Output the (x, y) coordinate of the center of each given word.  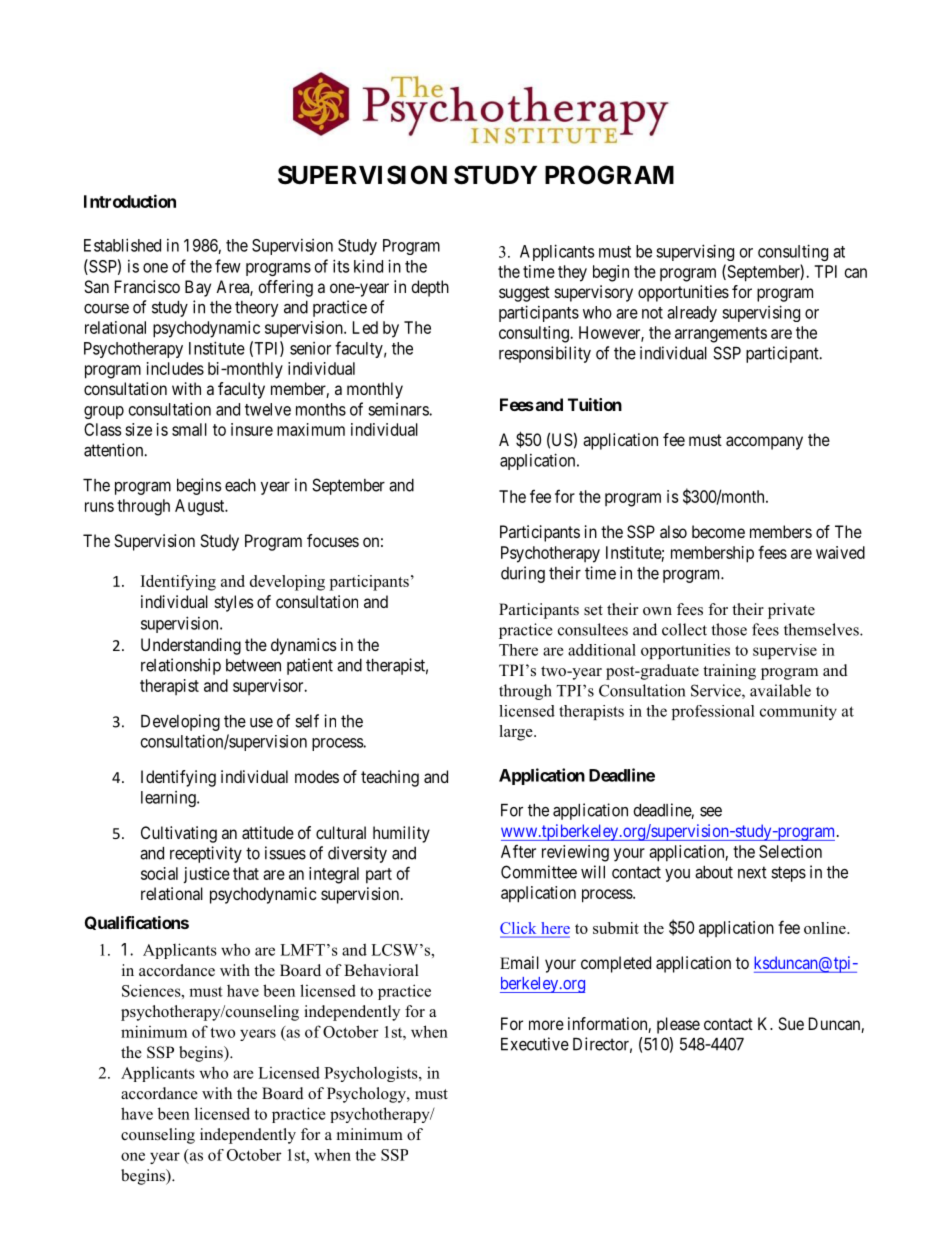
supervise (785, 651)
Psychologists (372, 1074)
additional (602, 650)
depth (430, 288)
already (692, 314)
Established (122, 245)
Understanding (191, 646)
